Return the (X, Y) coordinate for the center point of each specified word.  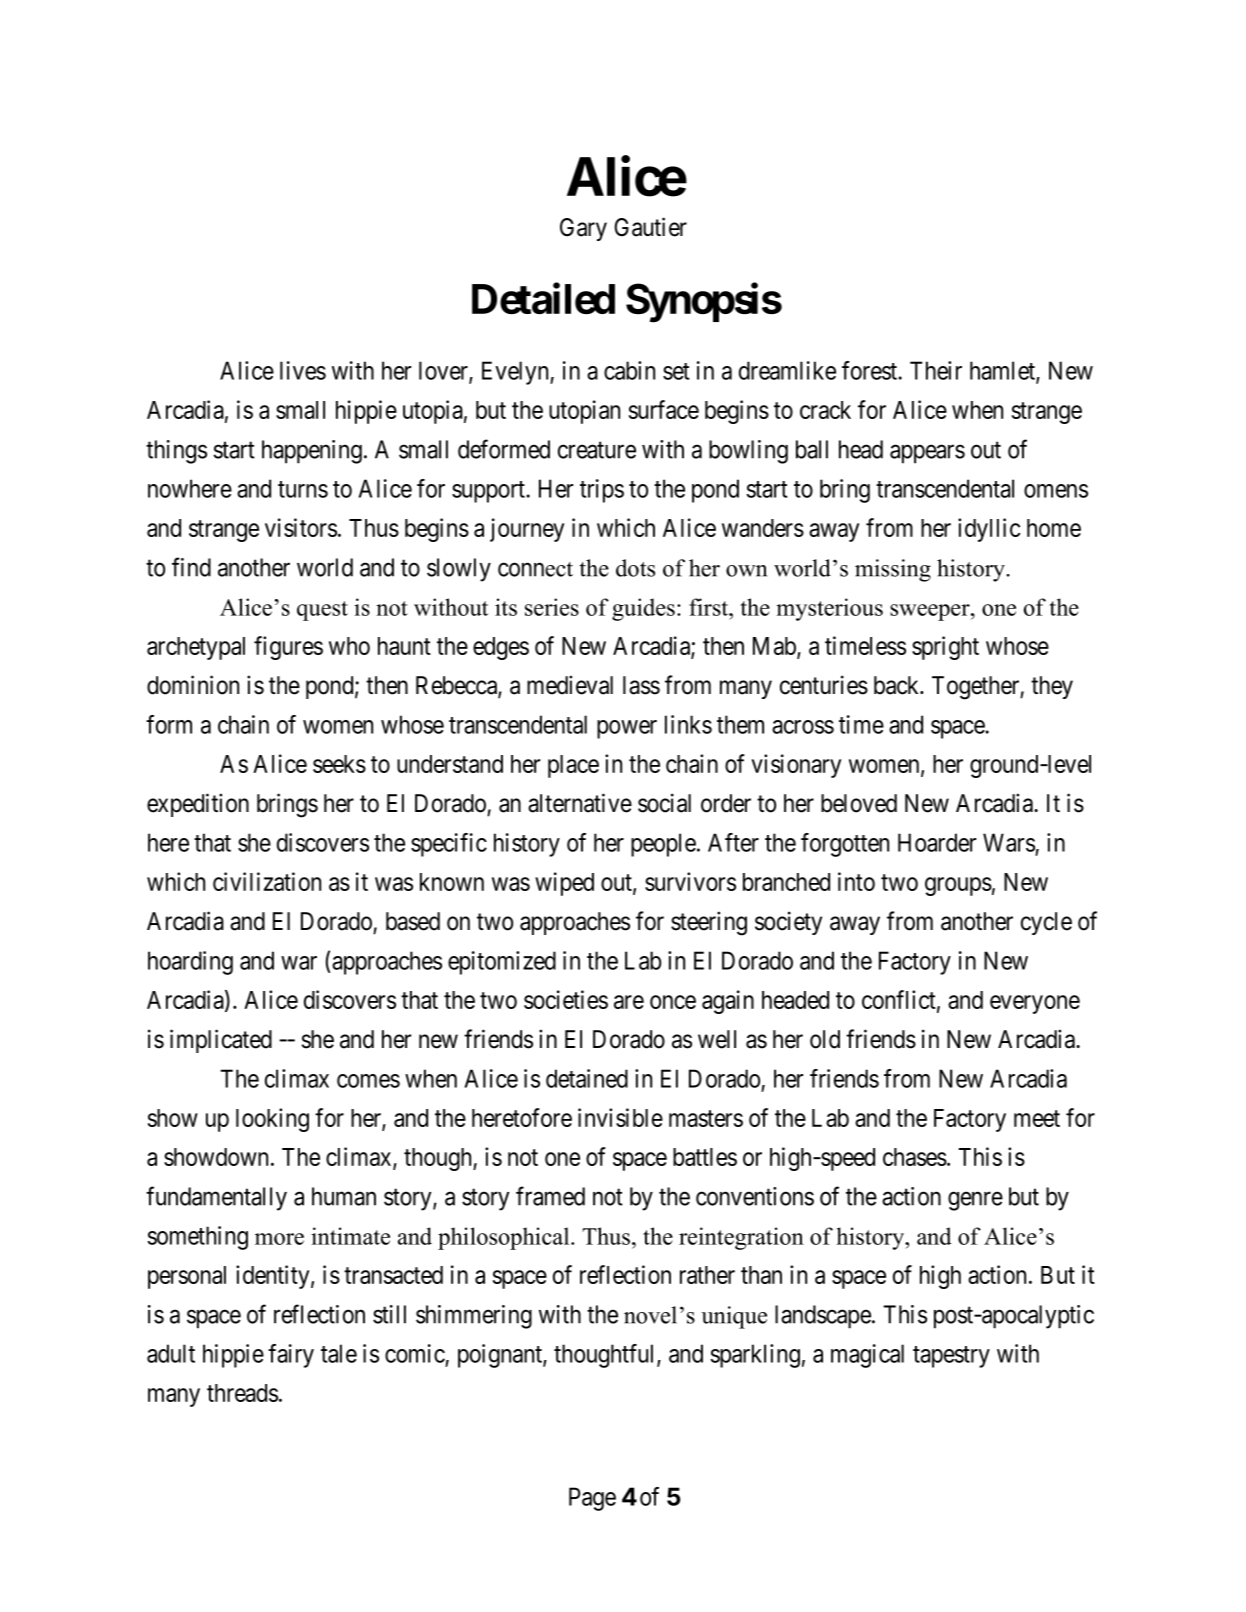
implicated (221, 1041)
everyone (1035, 1004)
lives (303, 370)
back (898, 685)
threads (242, 1393)
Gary (583, 229)
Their (936, 370)
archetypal (196, 648)
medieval (570, 685)
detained (587, 1078)
